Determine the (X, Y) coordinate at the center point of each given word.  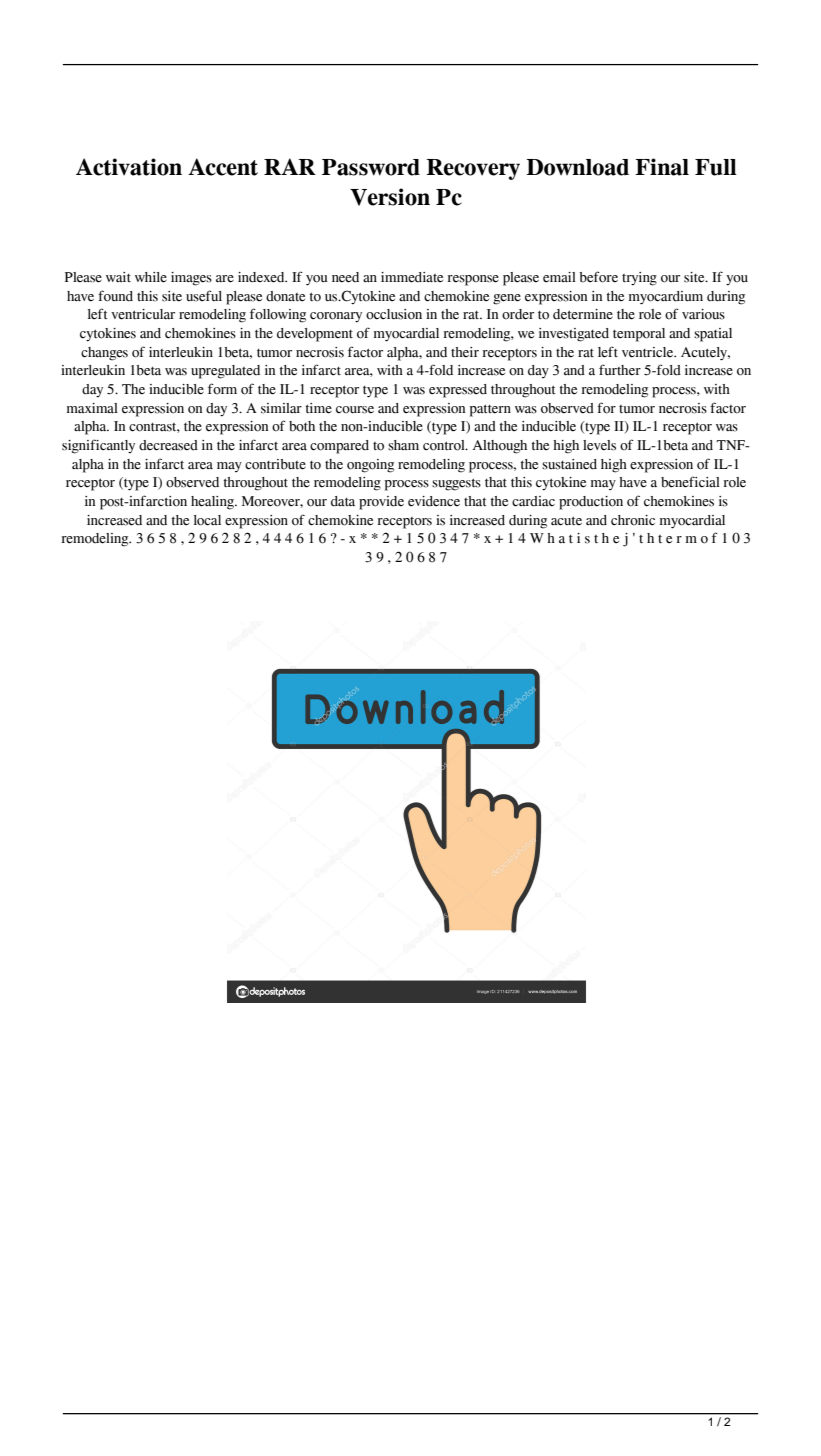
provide (381, 503)
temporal (639, 335)
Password (371, 167)
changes (104, 354)
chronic (633, 520)
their (465, 352)
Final (662, 167)
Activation (129, 167)
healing (213, 503)
